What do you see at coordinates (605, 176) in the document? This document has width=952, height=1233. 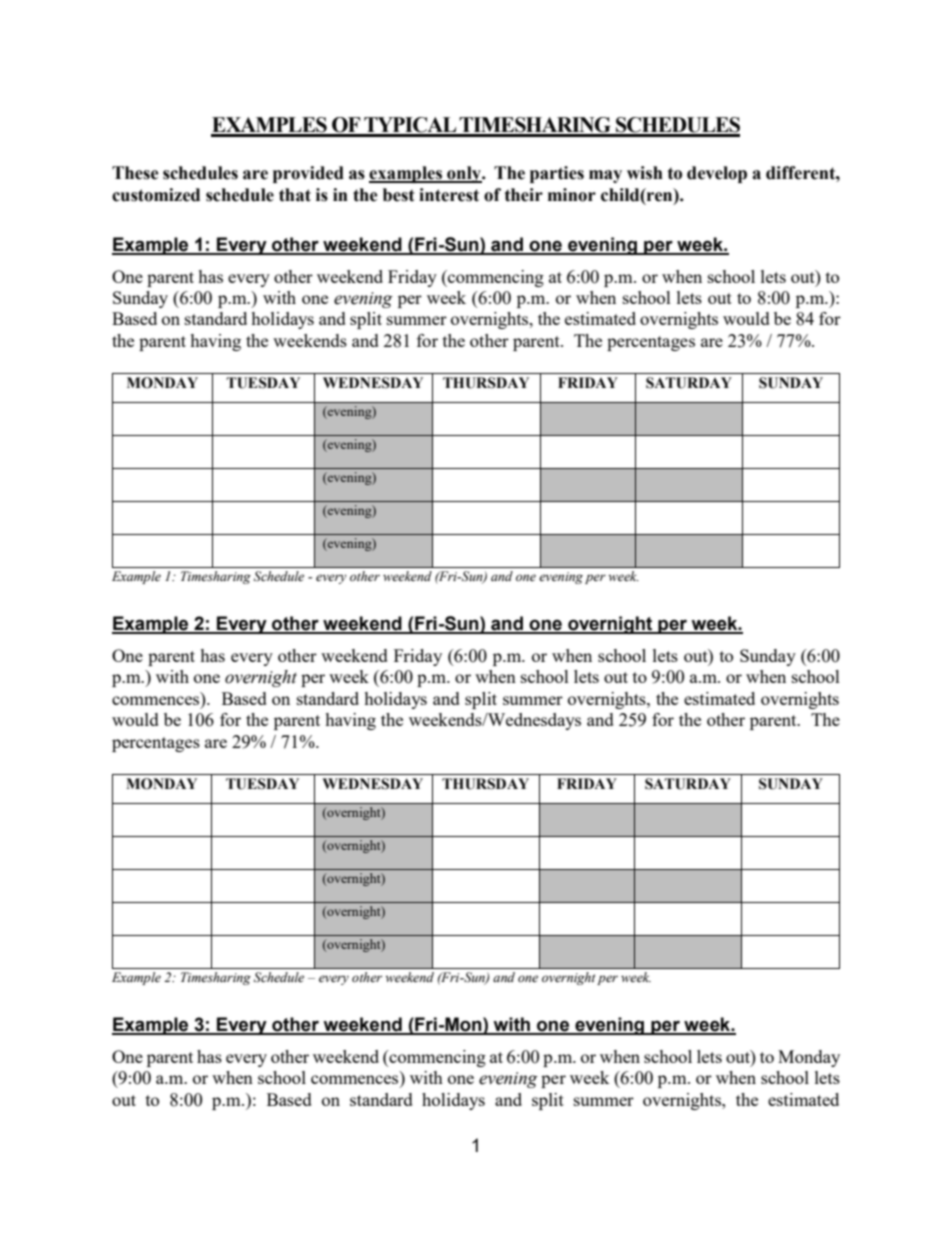 I see `may` at bounding box center [605, 176].
